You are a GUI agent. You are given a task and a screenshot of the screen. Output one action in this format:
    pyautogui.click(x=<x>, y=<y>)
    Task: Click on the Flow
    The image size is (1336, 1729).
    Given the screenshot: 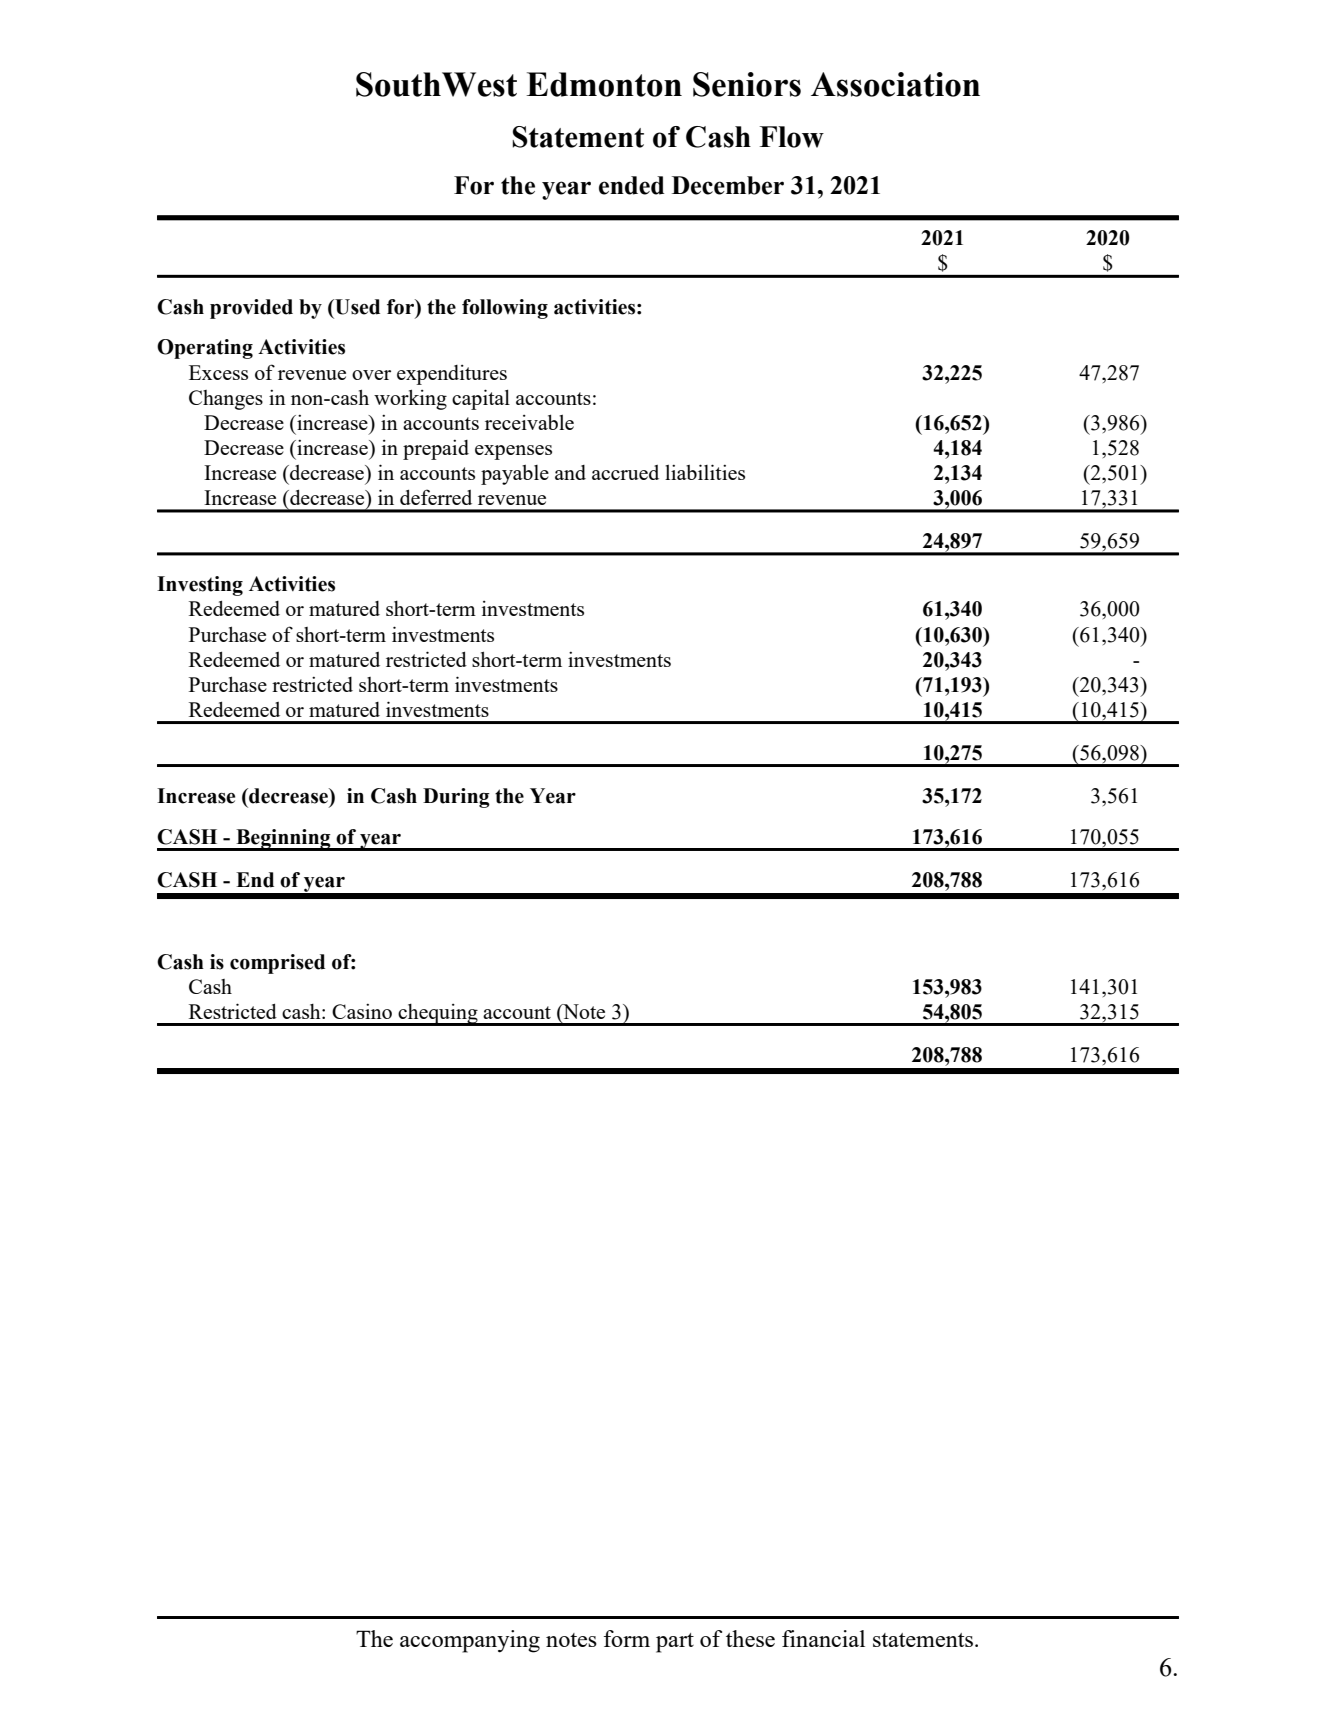 What is the action you would take?
    pyautogui.click(x=792, y=137)
